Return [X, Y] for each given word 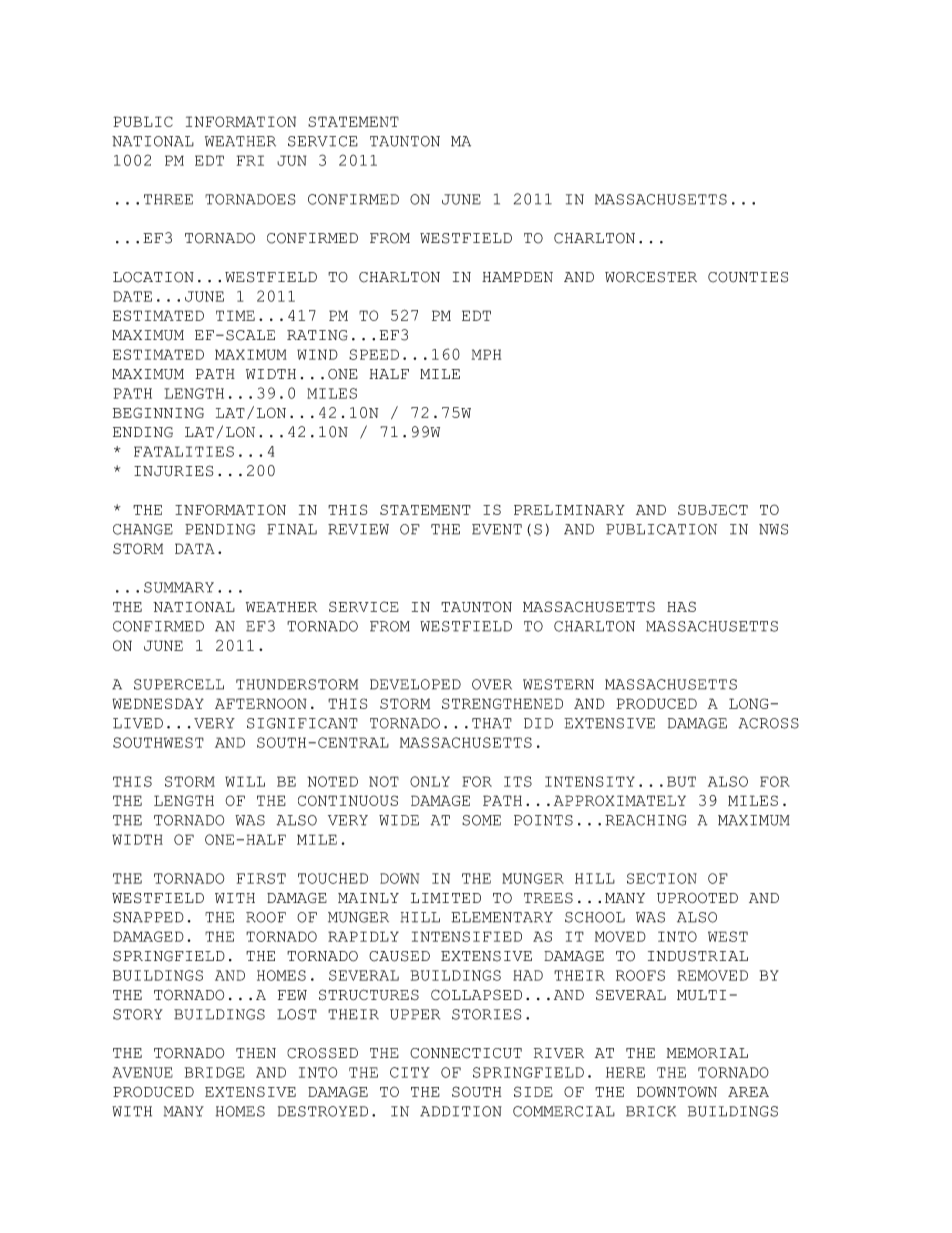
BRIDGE [215, 1072]
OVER [492, 684]
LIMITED [446, 898]
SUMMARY [179, 587]
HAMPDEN [517, 277]
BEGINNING [158, 412]
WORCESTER [651, 277]
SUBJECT [713, 509]
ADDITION [461, 1111]
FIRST [261, 878]
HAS [681, 606]
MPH [486, 354]
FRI [250, 160]
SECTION [662, 878]
